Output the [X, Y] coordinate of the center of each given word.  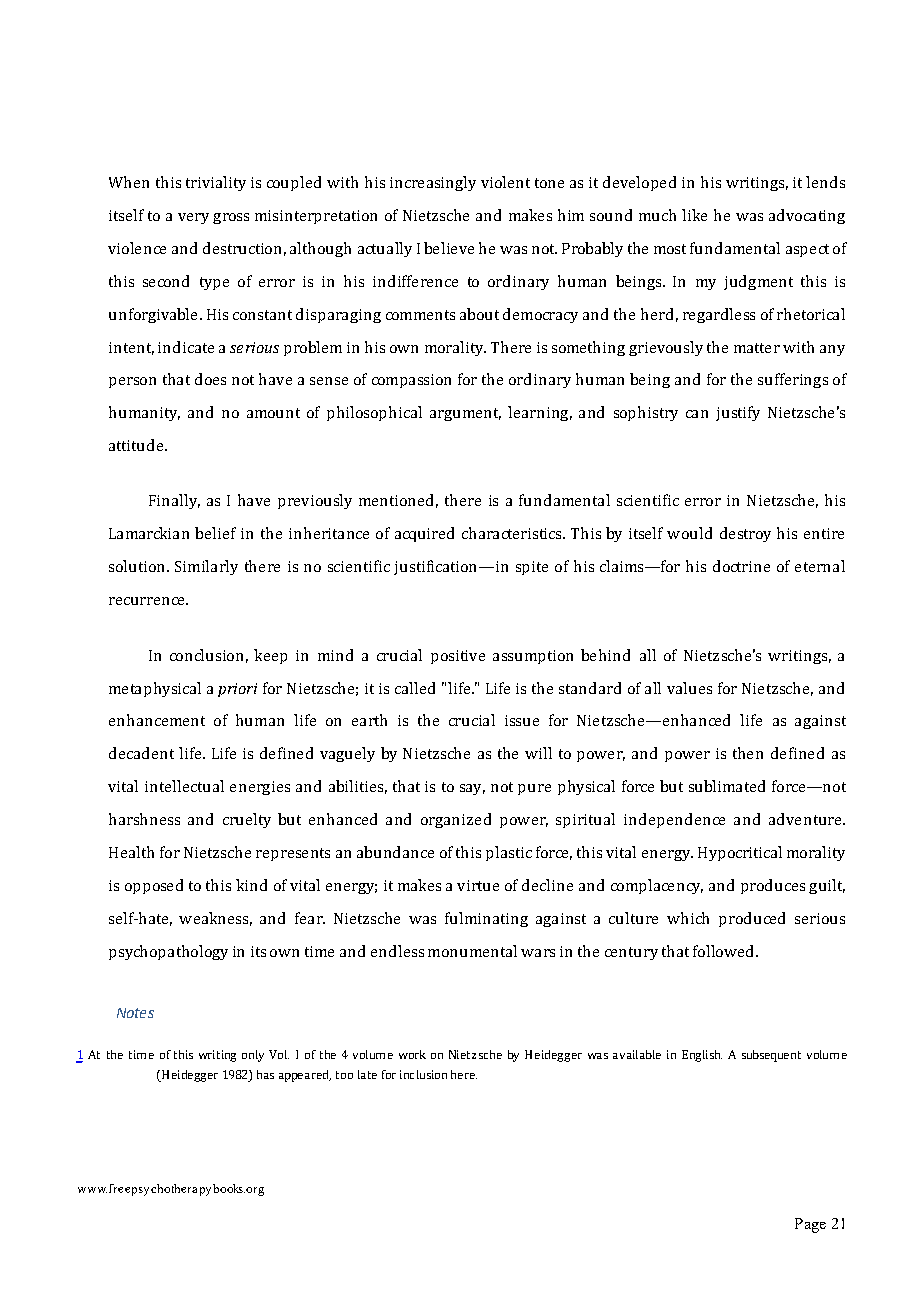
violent [505, 182]
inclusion [423, 1074]
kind [251, 885]
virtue [478, 885]
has [265, 1074]
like [694, 215]
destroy [745, 534]
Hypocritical [740, 853]
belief [215, 533]
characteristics [513, 533]
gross [231, 218]
